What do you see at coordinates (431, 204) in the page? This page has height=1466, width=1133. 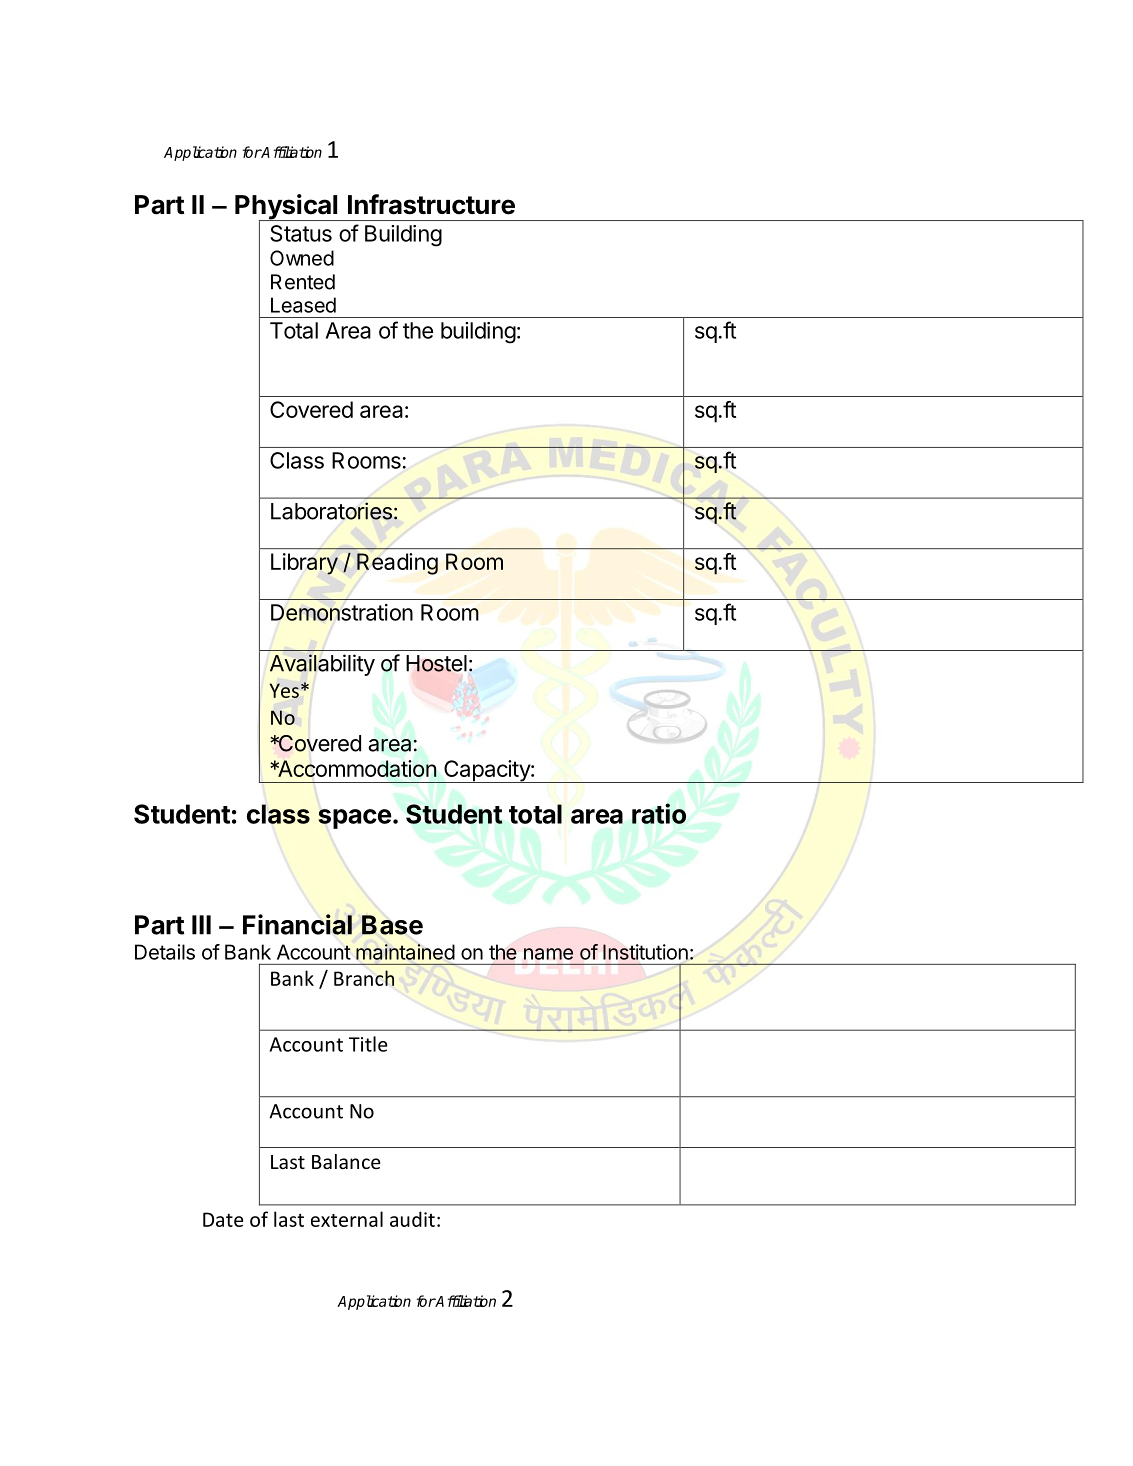 I see `Infrastructure` at bounding box center [431, 204].
